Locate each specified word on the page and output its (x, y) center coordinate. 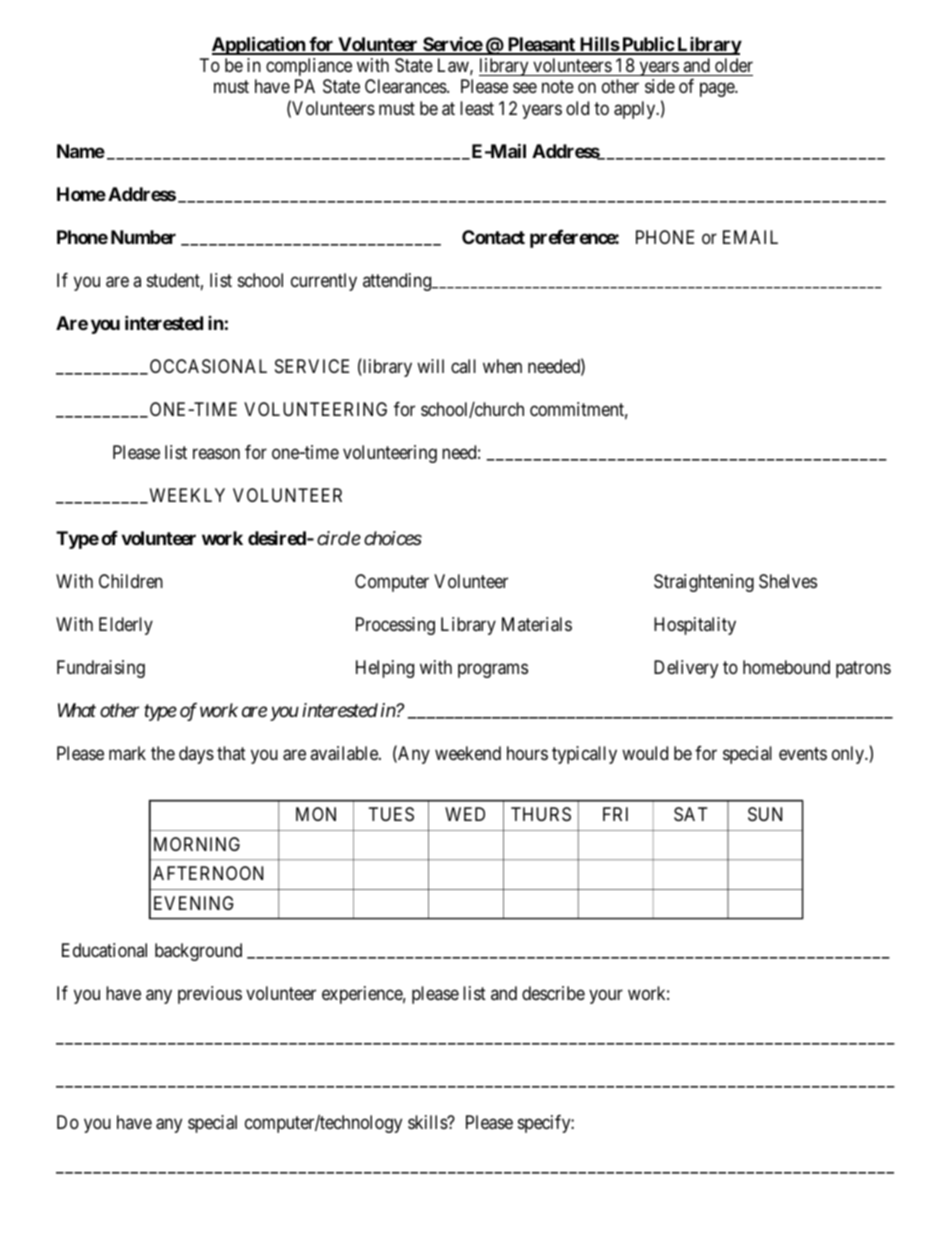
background (198, 952)
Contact (493, 237)
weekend (468, 753)
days (196, 755)
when (502, 366)
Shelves (788, 581)
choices (393, 538)
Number (143, 237)
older (734, 65)
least (477, 108)
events (803, 753)
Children (131, 581)
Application (259, 45)
